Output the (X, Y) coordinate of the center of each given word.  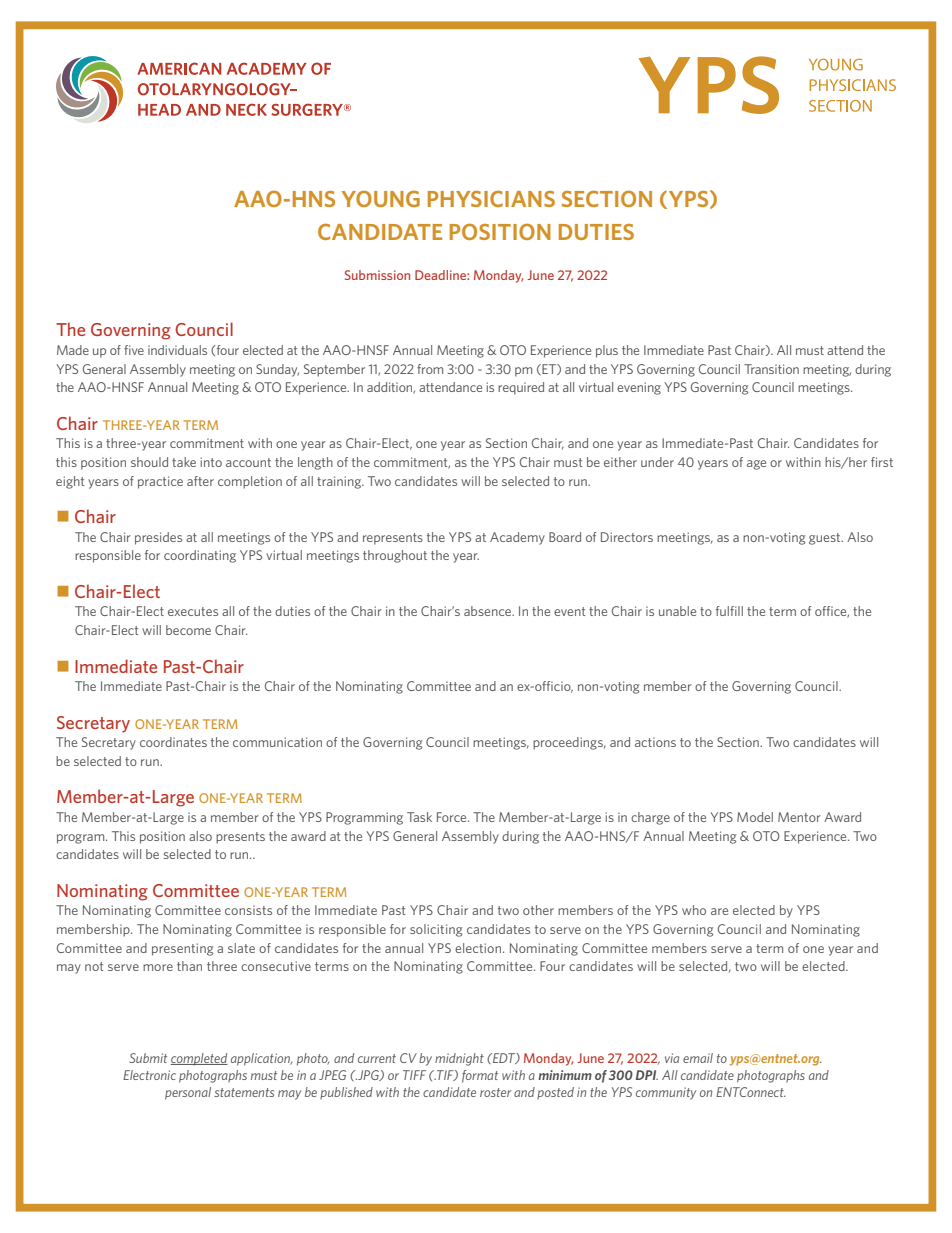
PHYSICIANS (491, 199)
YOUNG (381, 198)
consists (248, 910)
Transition (771, 369)
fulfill (729, 611)
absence (488, 611)
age (756, 465)
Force (453, 817)
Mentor (799, 817)
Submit (148, 1058)
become (188, 630)
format (480, 1076)
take (184, 462)
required (521, 388)
